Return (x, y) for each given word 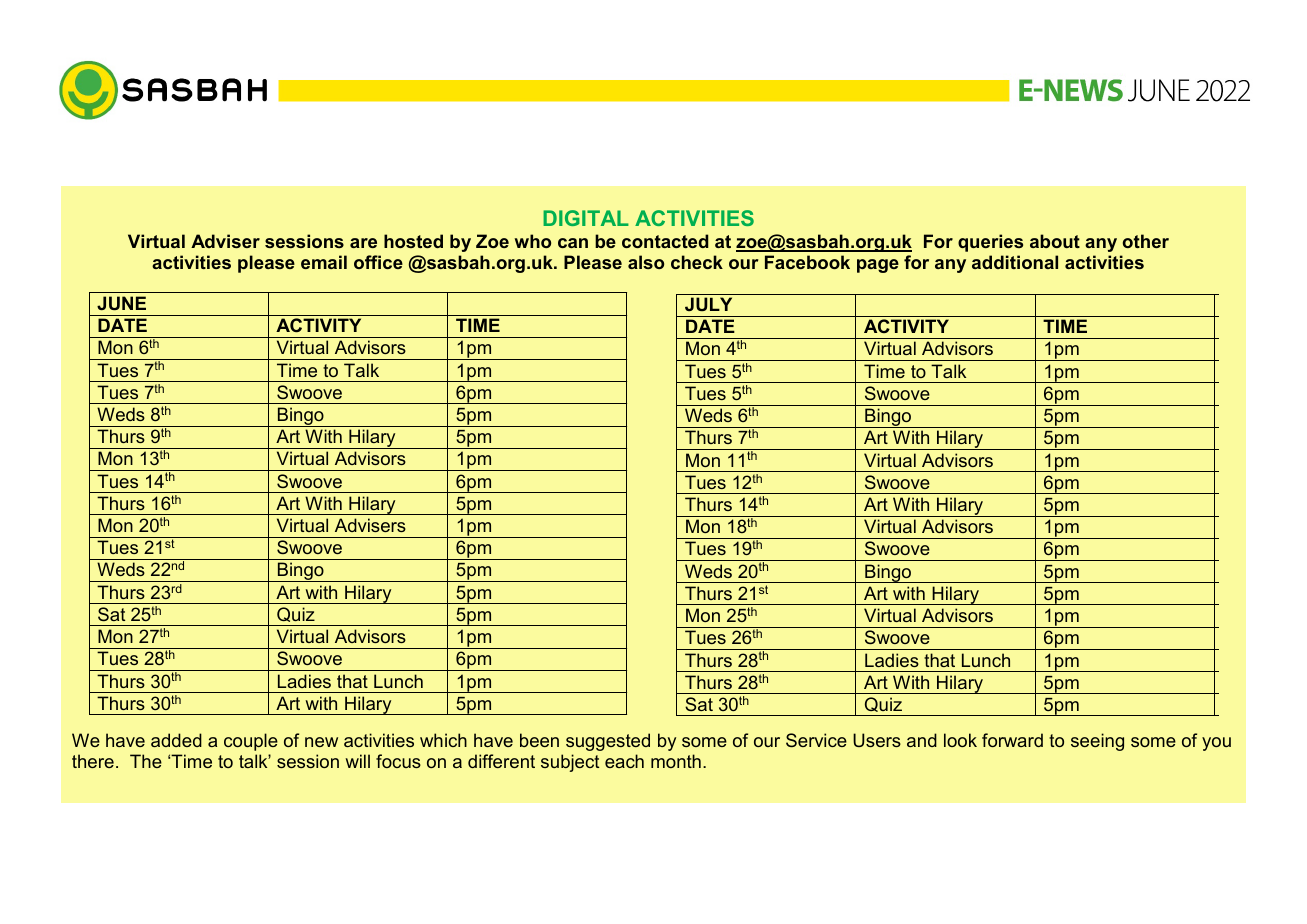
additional (1015, 262)
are (363, 243)
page (878, 266)
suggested (608, 742)
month (676, 761)
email (324, 262)
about (1055, 241)
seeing (1097, 742)
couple (251, 742)
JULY (708, 304)
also (646, 262)
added (176, 740)
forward (1012, 740)
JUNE (121, 303)
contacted (665, 241)
